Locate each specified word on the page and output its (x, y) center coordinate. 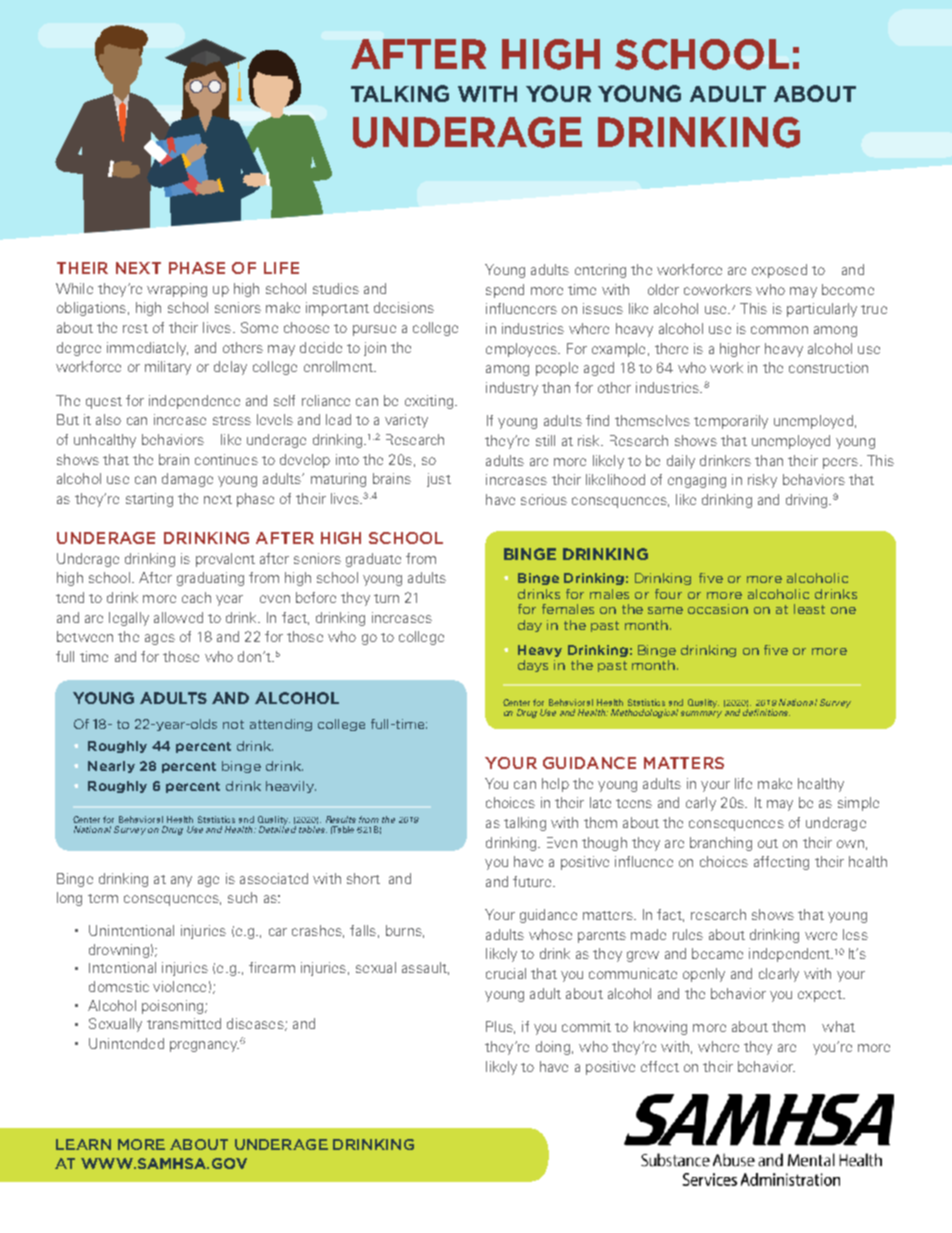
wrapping (177, 290)
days (533, 666)
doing (553, 1048)
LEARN (83, 1144)
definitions (766, 712)
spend (505, 291)
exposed (779, 271)
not (233, 724)
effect (660, 1066)
